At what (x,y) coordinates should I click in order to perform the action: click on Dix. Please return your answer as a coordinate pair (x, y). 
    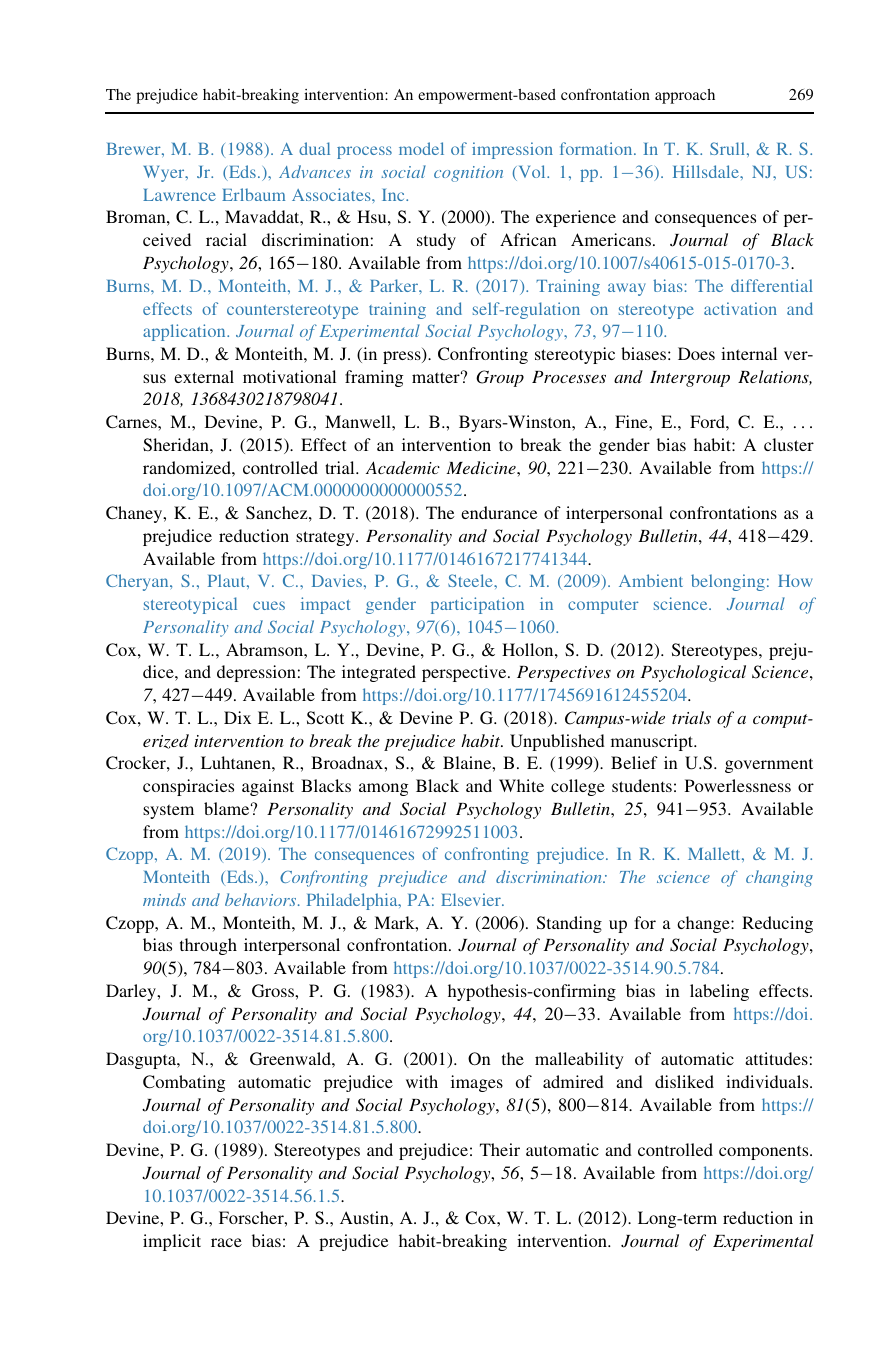
    Looking at the image, I should click on (237, 717).
